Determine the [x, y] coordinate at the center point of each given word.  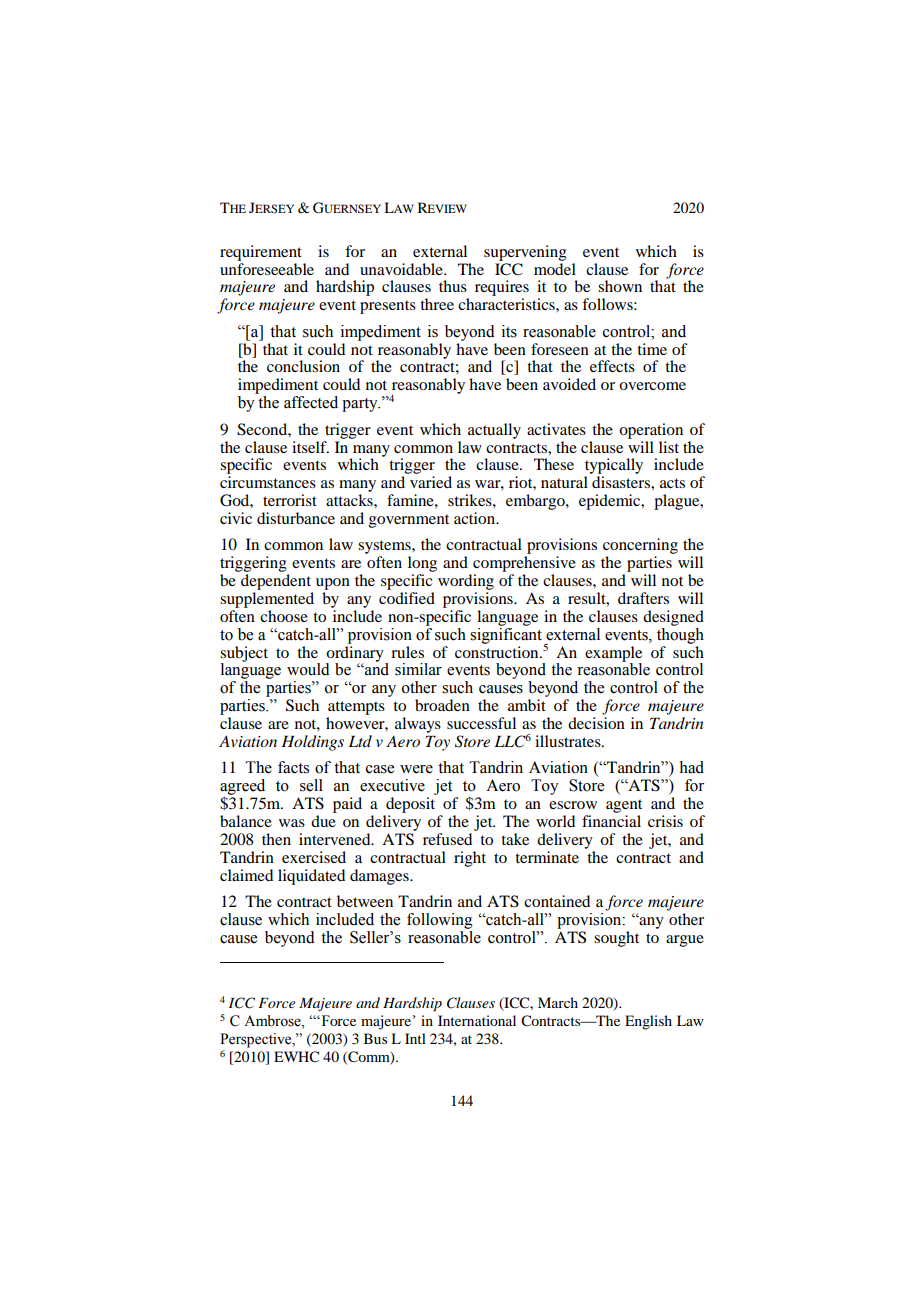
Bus [375, 1038]
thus [453, 286]
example [613, 655]
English [648, 1022]
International [477, 1020]
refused [447, 839]
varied [431, 482]
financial [611, 821]
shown [620, 286]
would [308, 669]
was [292, 823]
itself [310, 447]
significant [506, 634]
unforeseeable [267, 267]
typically [614, 467]
